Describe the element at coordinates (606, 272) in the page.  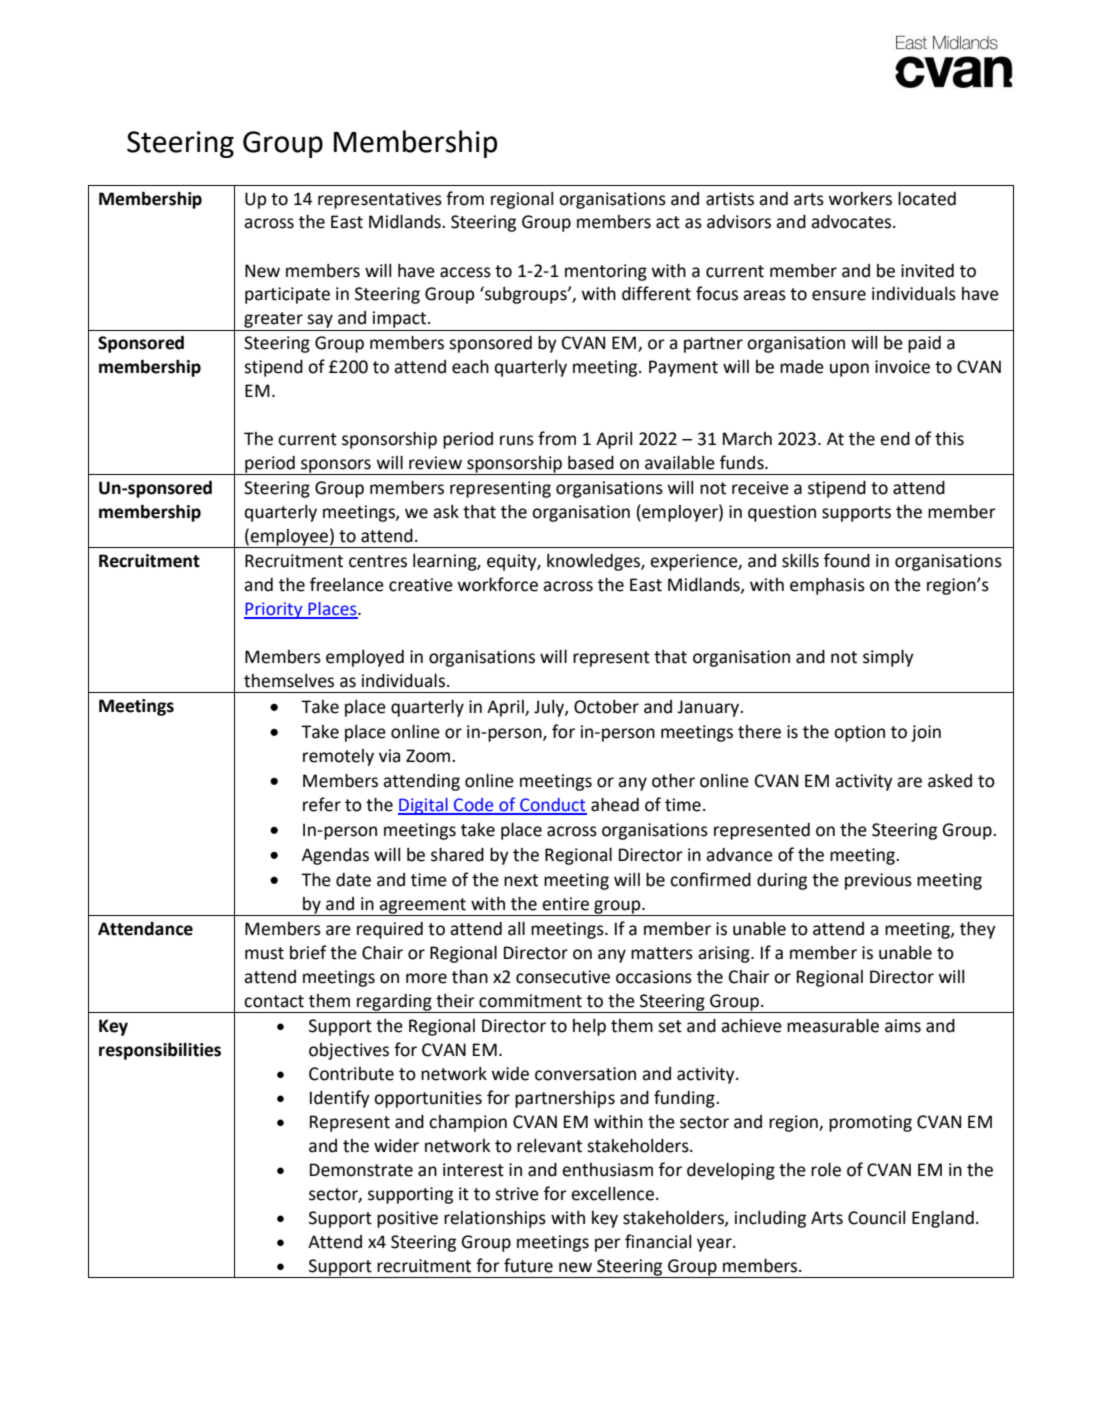
I see `mentoring` at that location.
